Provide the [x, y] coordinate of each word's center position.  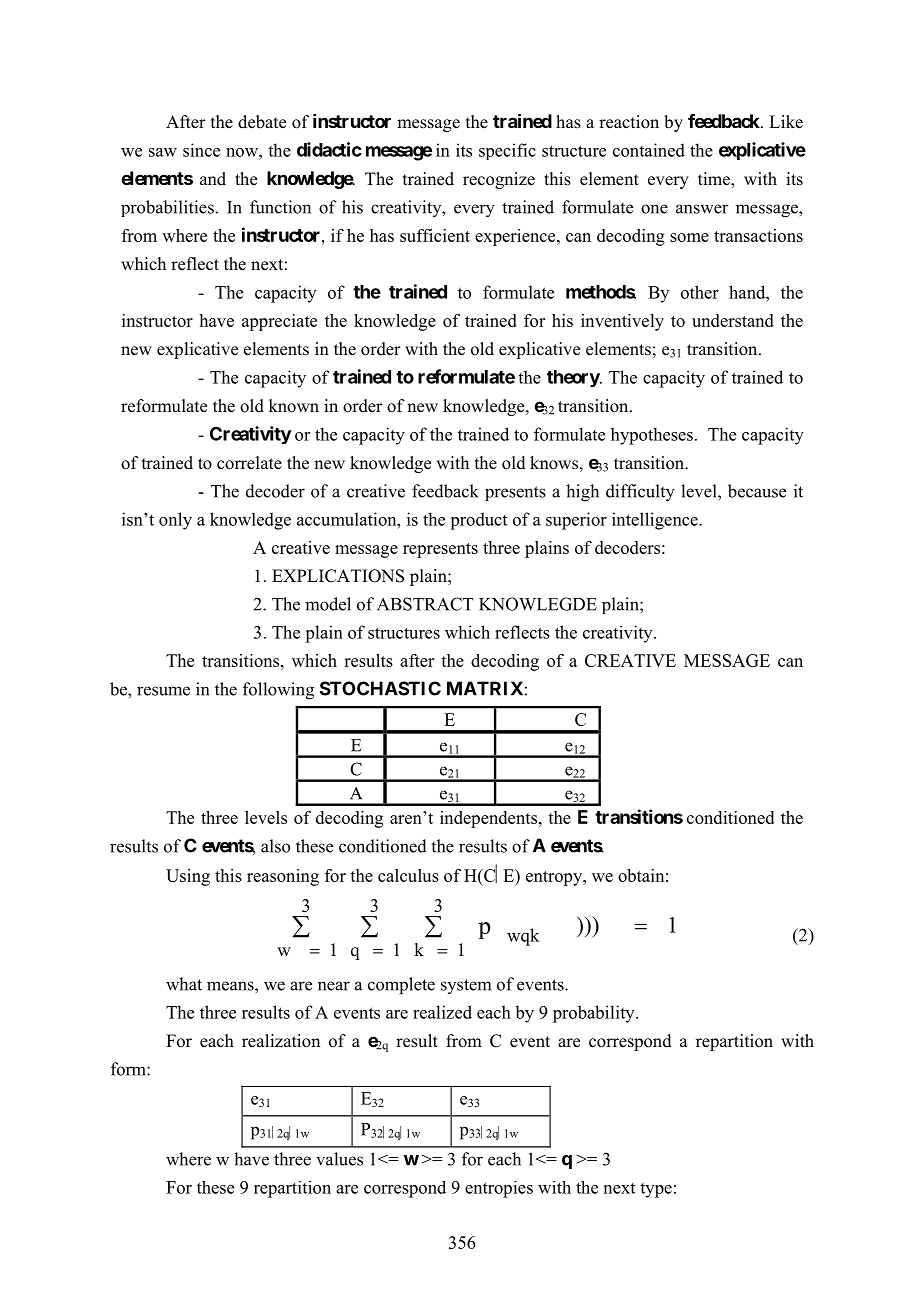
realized [442, 1012]
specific [507, 151]
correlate [249, 463]
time [715, 180]
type [656, 1190]
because [757, 491]
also [275, 846]
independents [488, 819]
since [201, 150]
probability [595, 1014]
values [339, 1159]
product [478, 521]
